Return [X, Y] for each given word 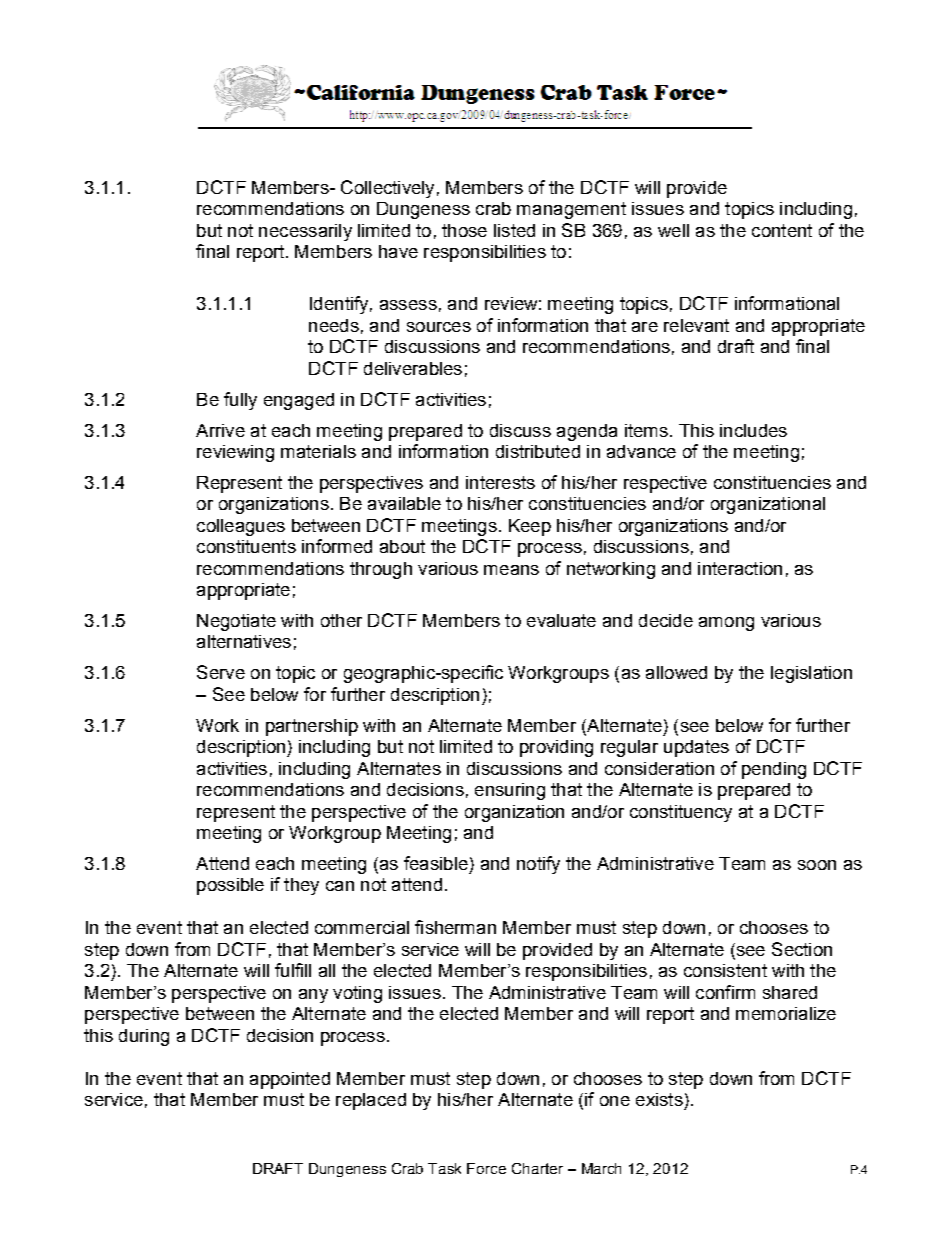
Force [486, 1168]
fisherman [455, 927]
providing [556, 748]
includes [753, 430]
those [464, 230]
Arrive [220, 430]
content [782, 230]
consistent [725, 970]
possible [230, 886]
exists [659, 1099]
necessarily [305, 232]
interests [500, 482]
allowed [676, 672]
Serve [221, 672]
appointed [290, 1080]
